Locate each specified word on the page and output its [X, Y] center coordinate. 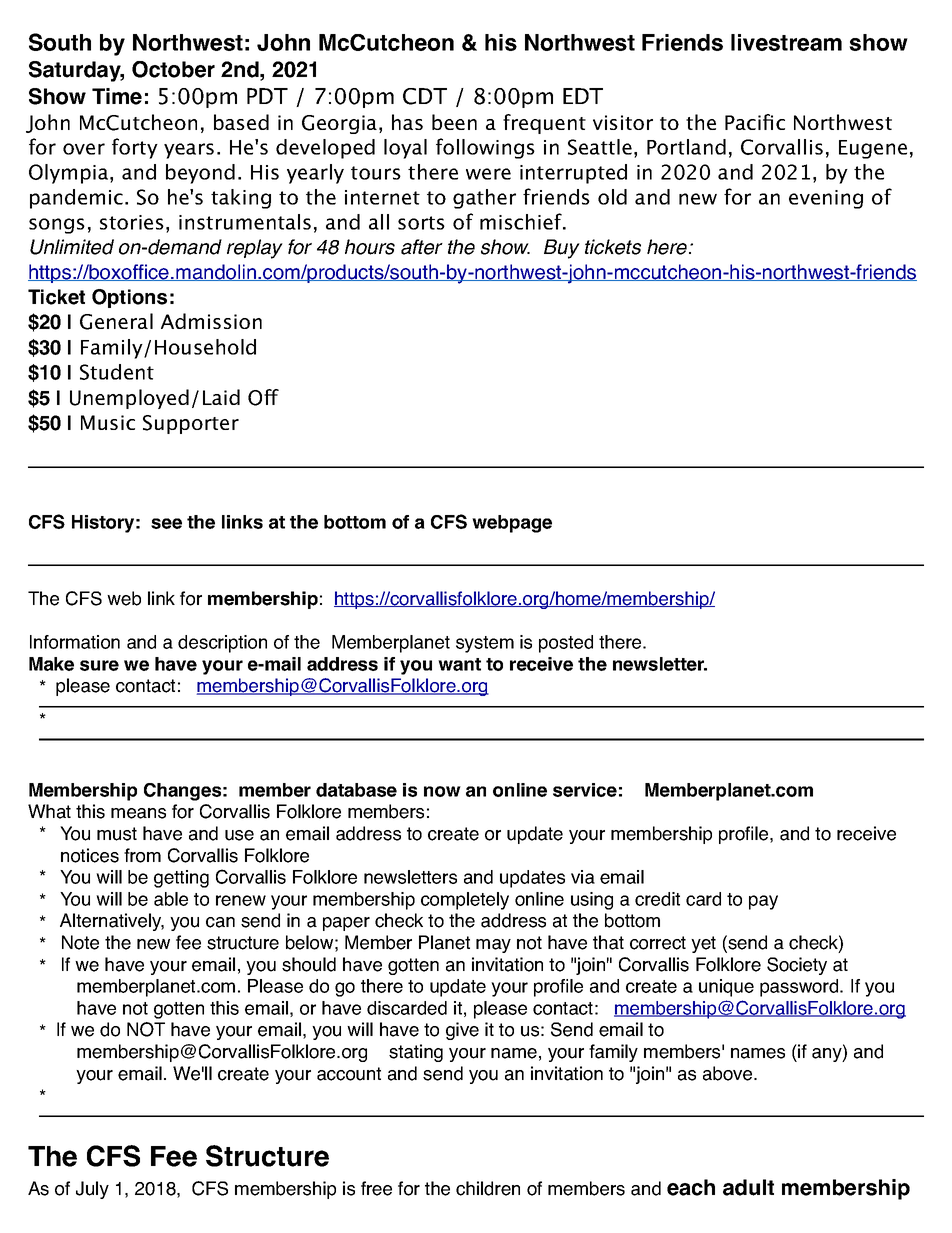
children [488, 1188]
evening [826, 199]
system [485, 644]
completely [465, 901]
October [173, 69]
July [92, 1190]
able [171, 899]
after [422, 247]
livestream [786, 42]
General [116, 321]
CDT [425, 96]
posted [566, 644]
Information [75, 642]
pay [763, 902]
